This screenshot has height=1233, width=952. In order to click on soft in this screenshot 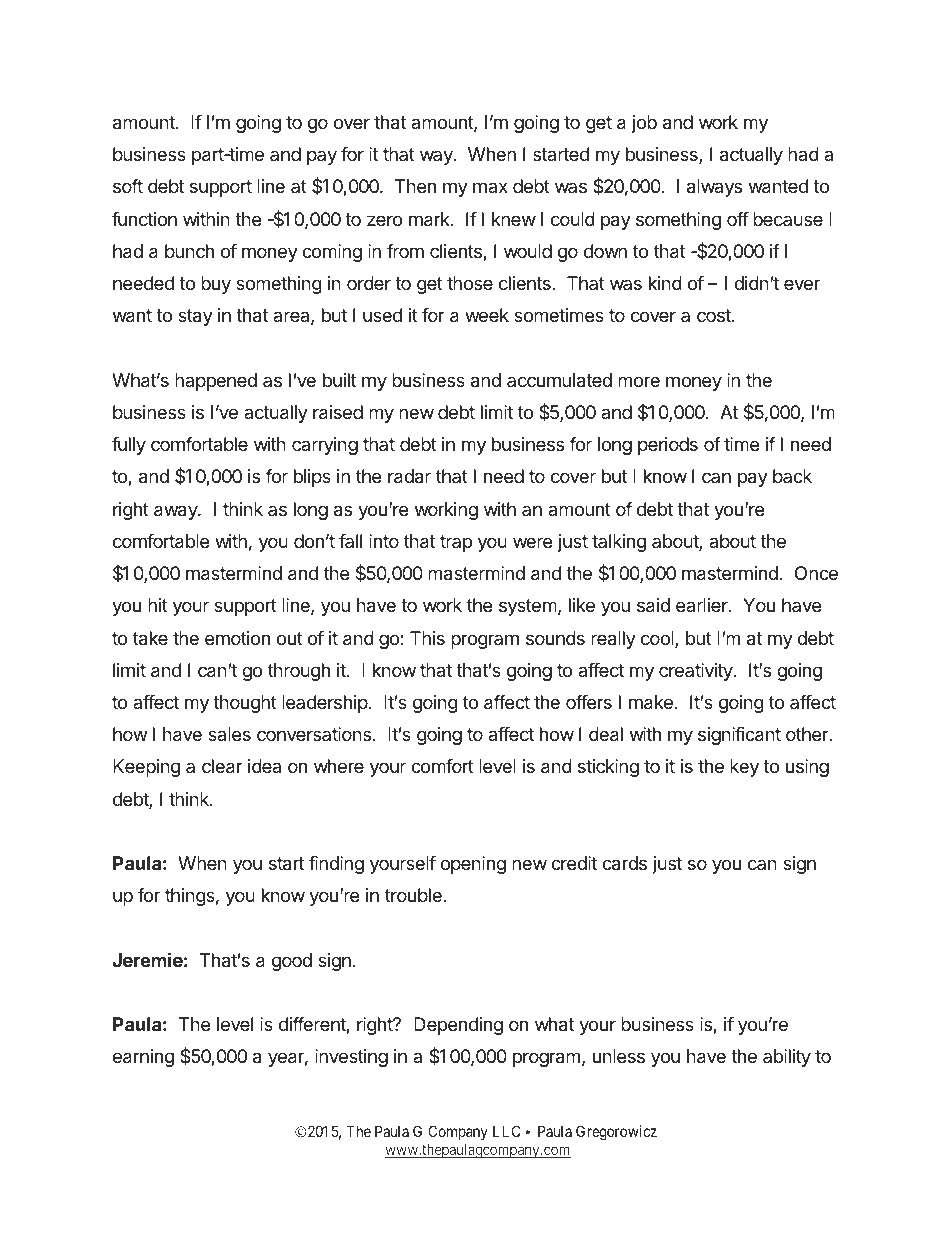, I will do `click(128, 186)`.
